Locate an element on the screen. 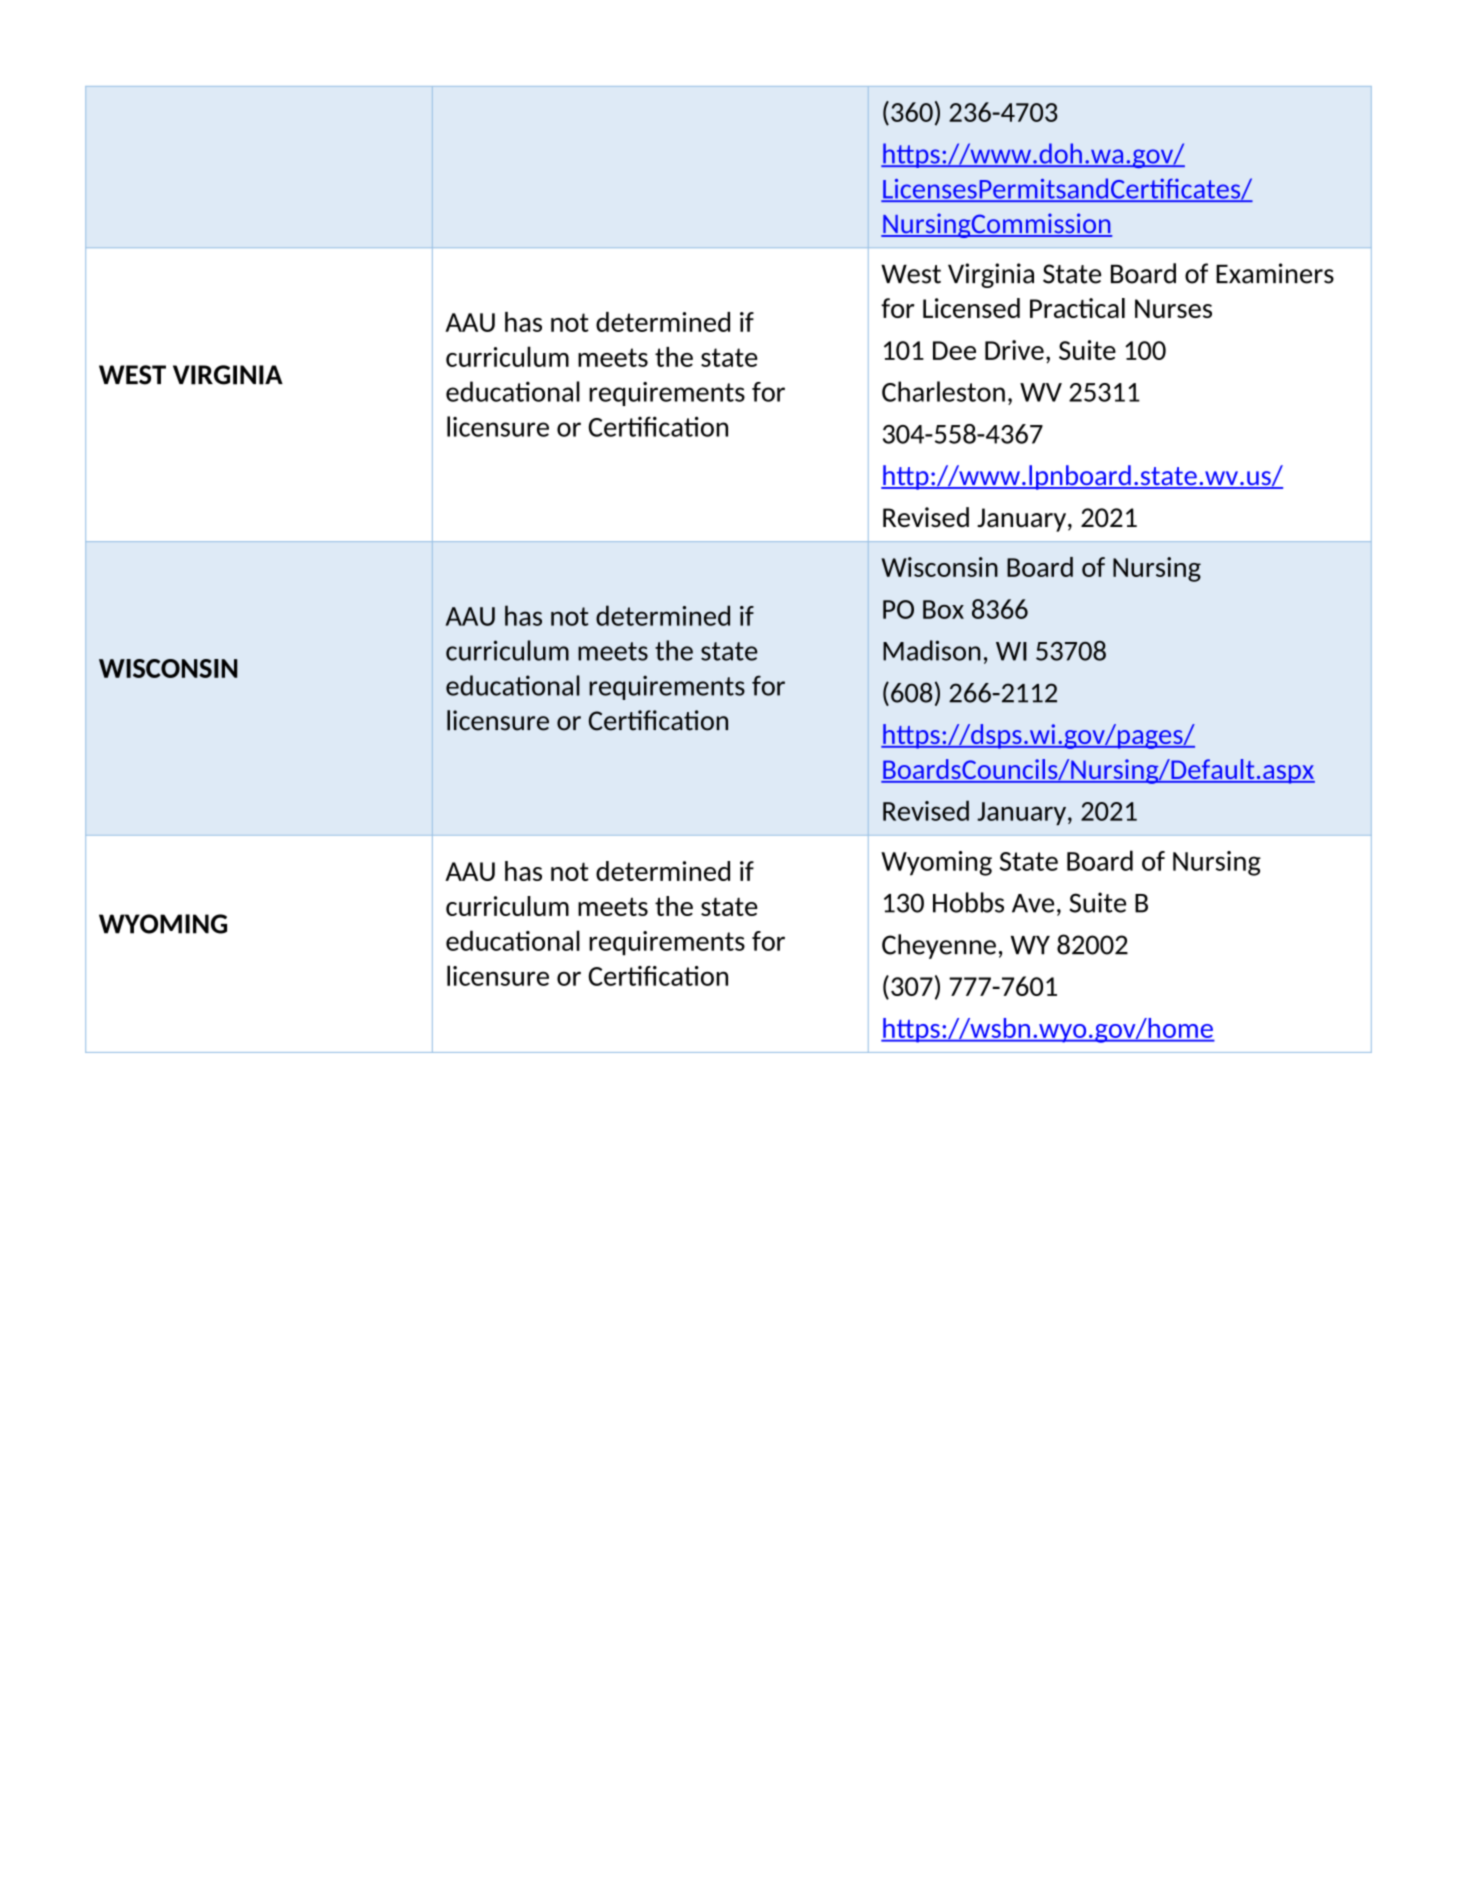  Nurses is located at coordinates (1173, 308).
